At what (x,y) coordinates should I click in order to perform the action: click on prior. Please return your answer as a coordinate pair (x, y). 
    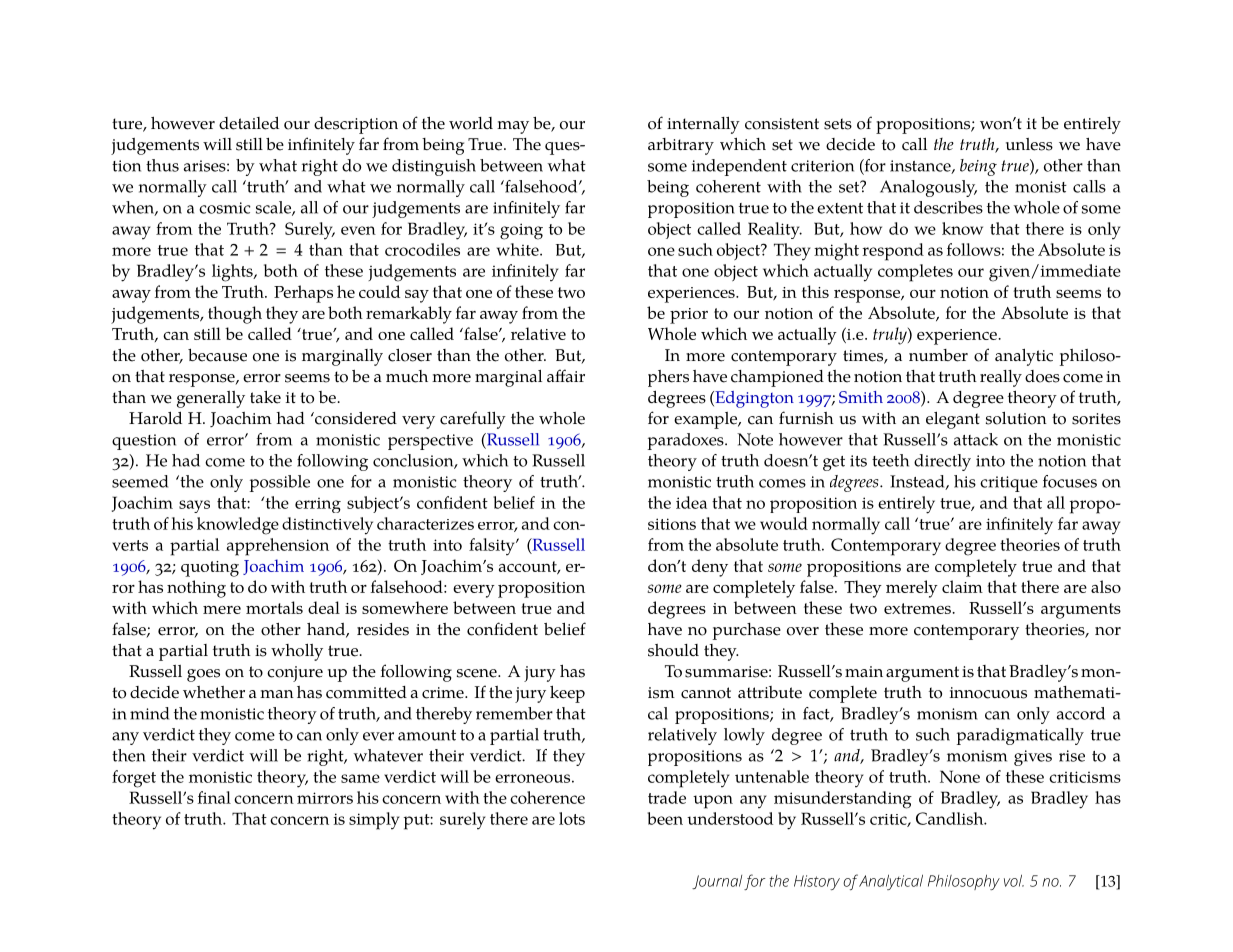
    Looking at the image, I should click on (689, 316).
